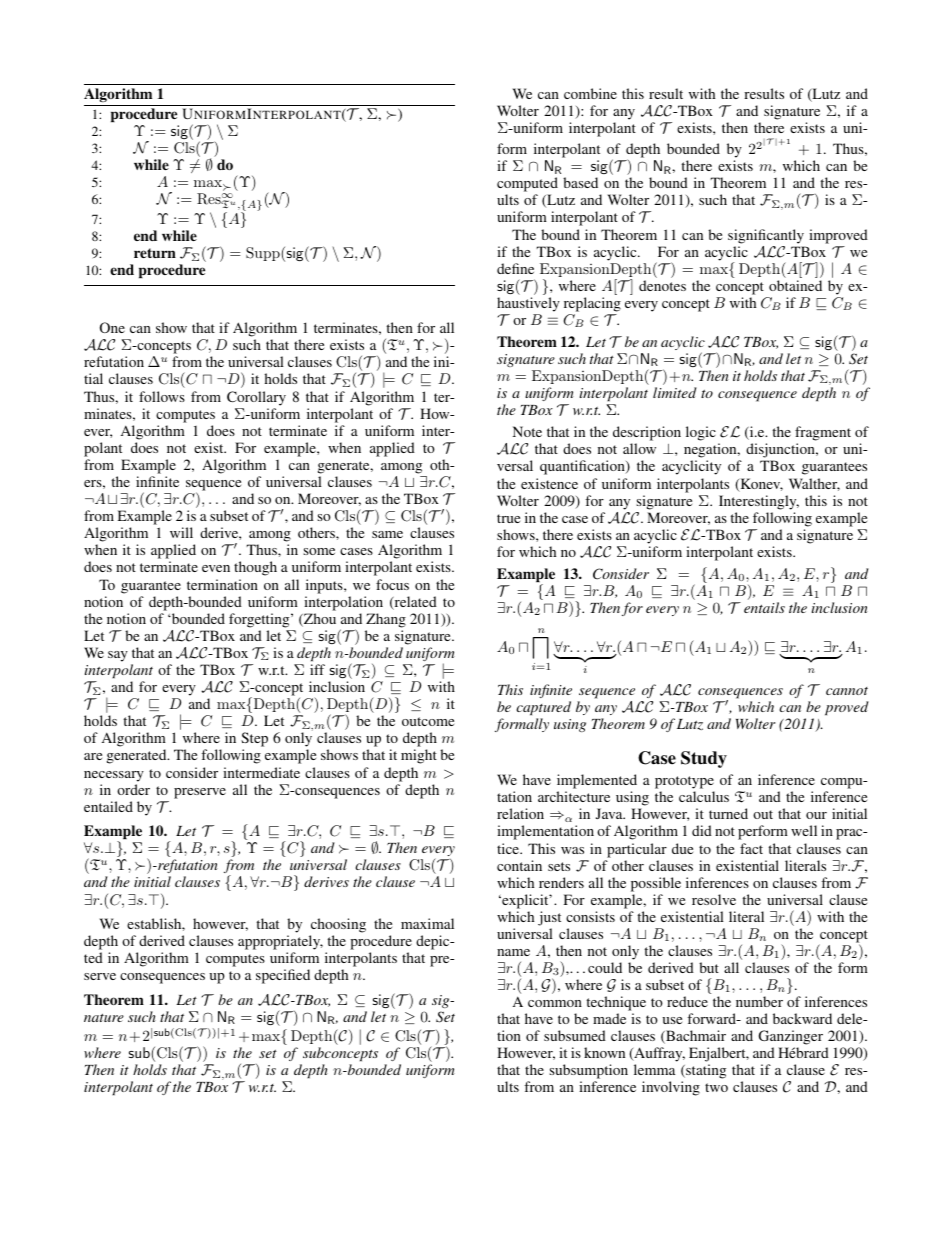 This screenshot has width=952, height=1233. Describe the element at coordinates (590, 93) in the screenshot. I see `combine` at that location.
